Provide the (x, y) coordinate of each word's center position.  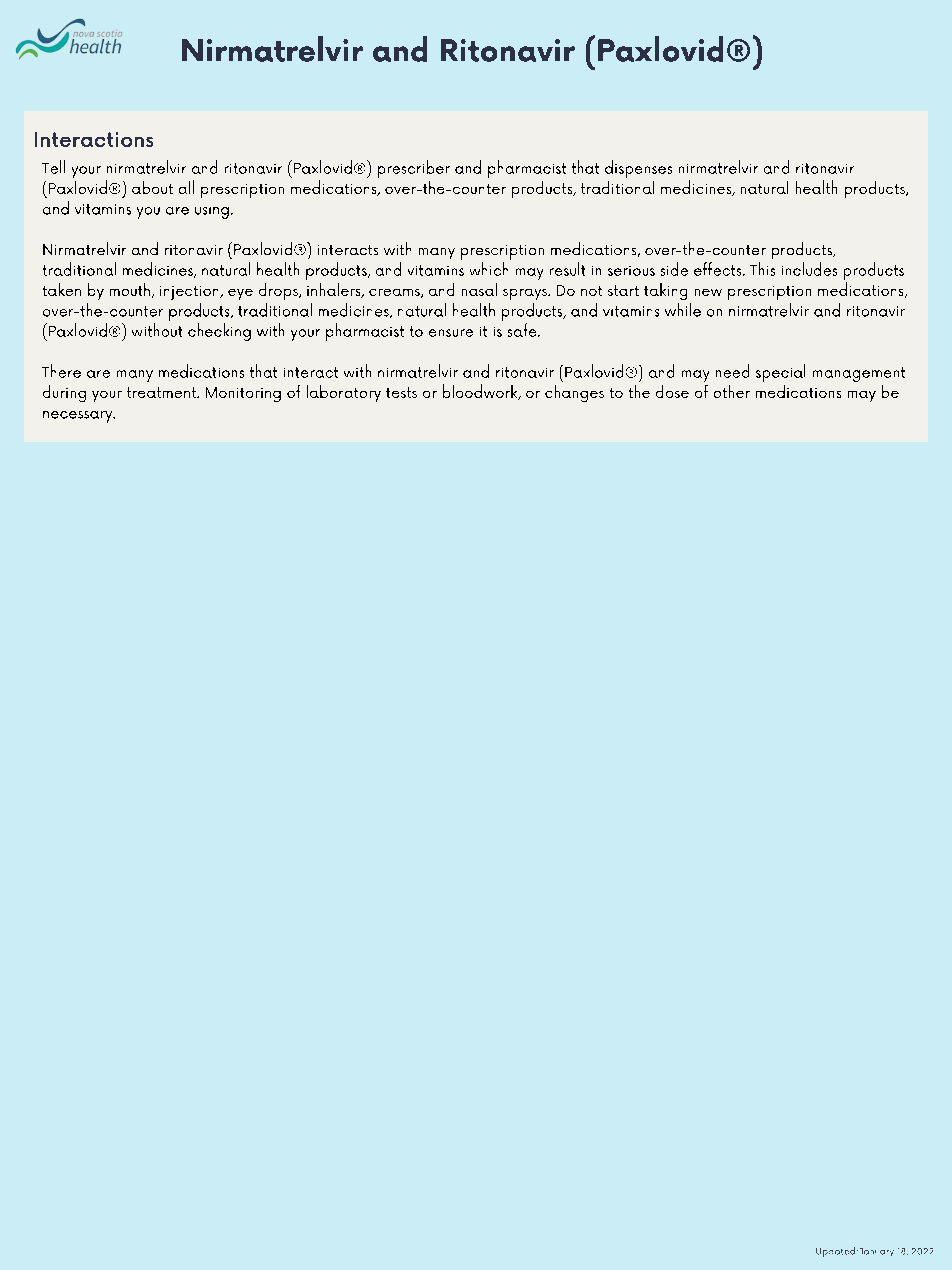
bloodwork (481, 392)
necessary (79, 417)
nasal (479, 289)
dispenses (638, 169)
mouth (130, 289)
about (152, 187)
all (186, 187)
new (708, 292)
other (732, 391)
